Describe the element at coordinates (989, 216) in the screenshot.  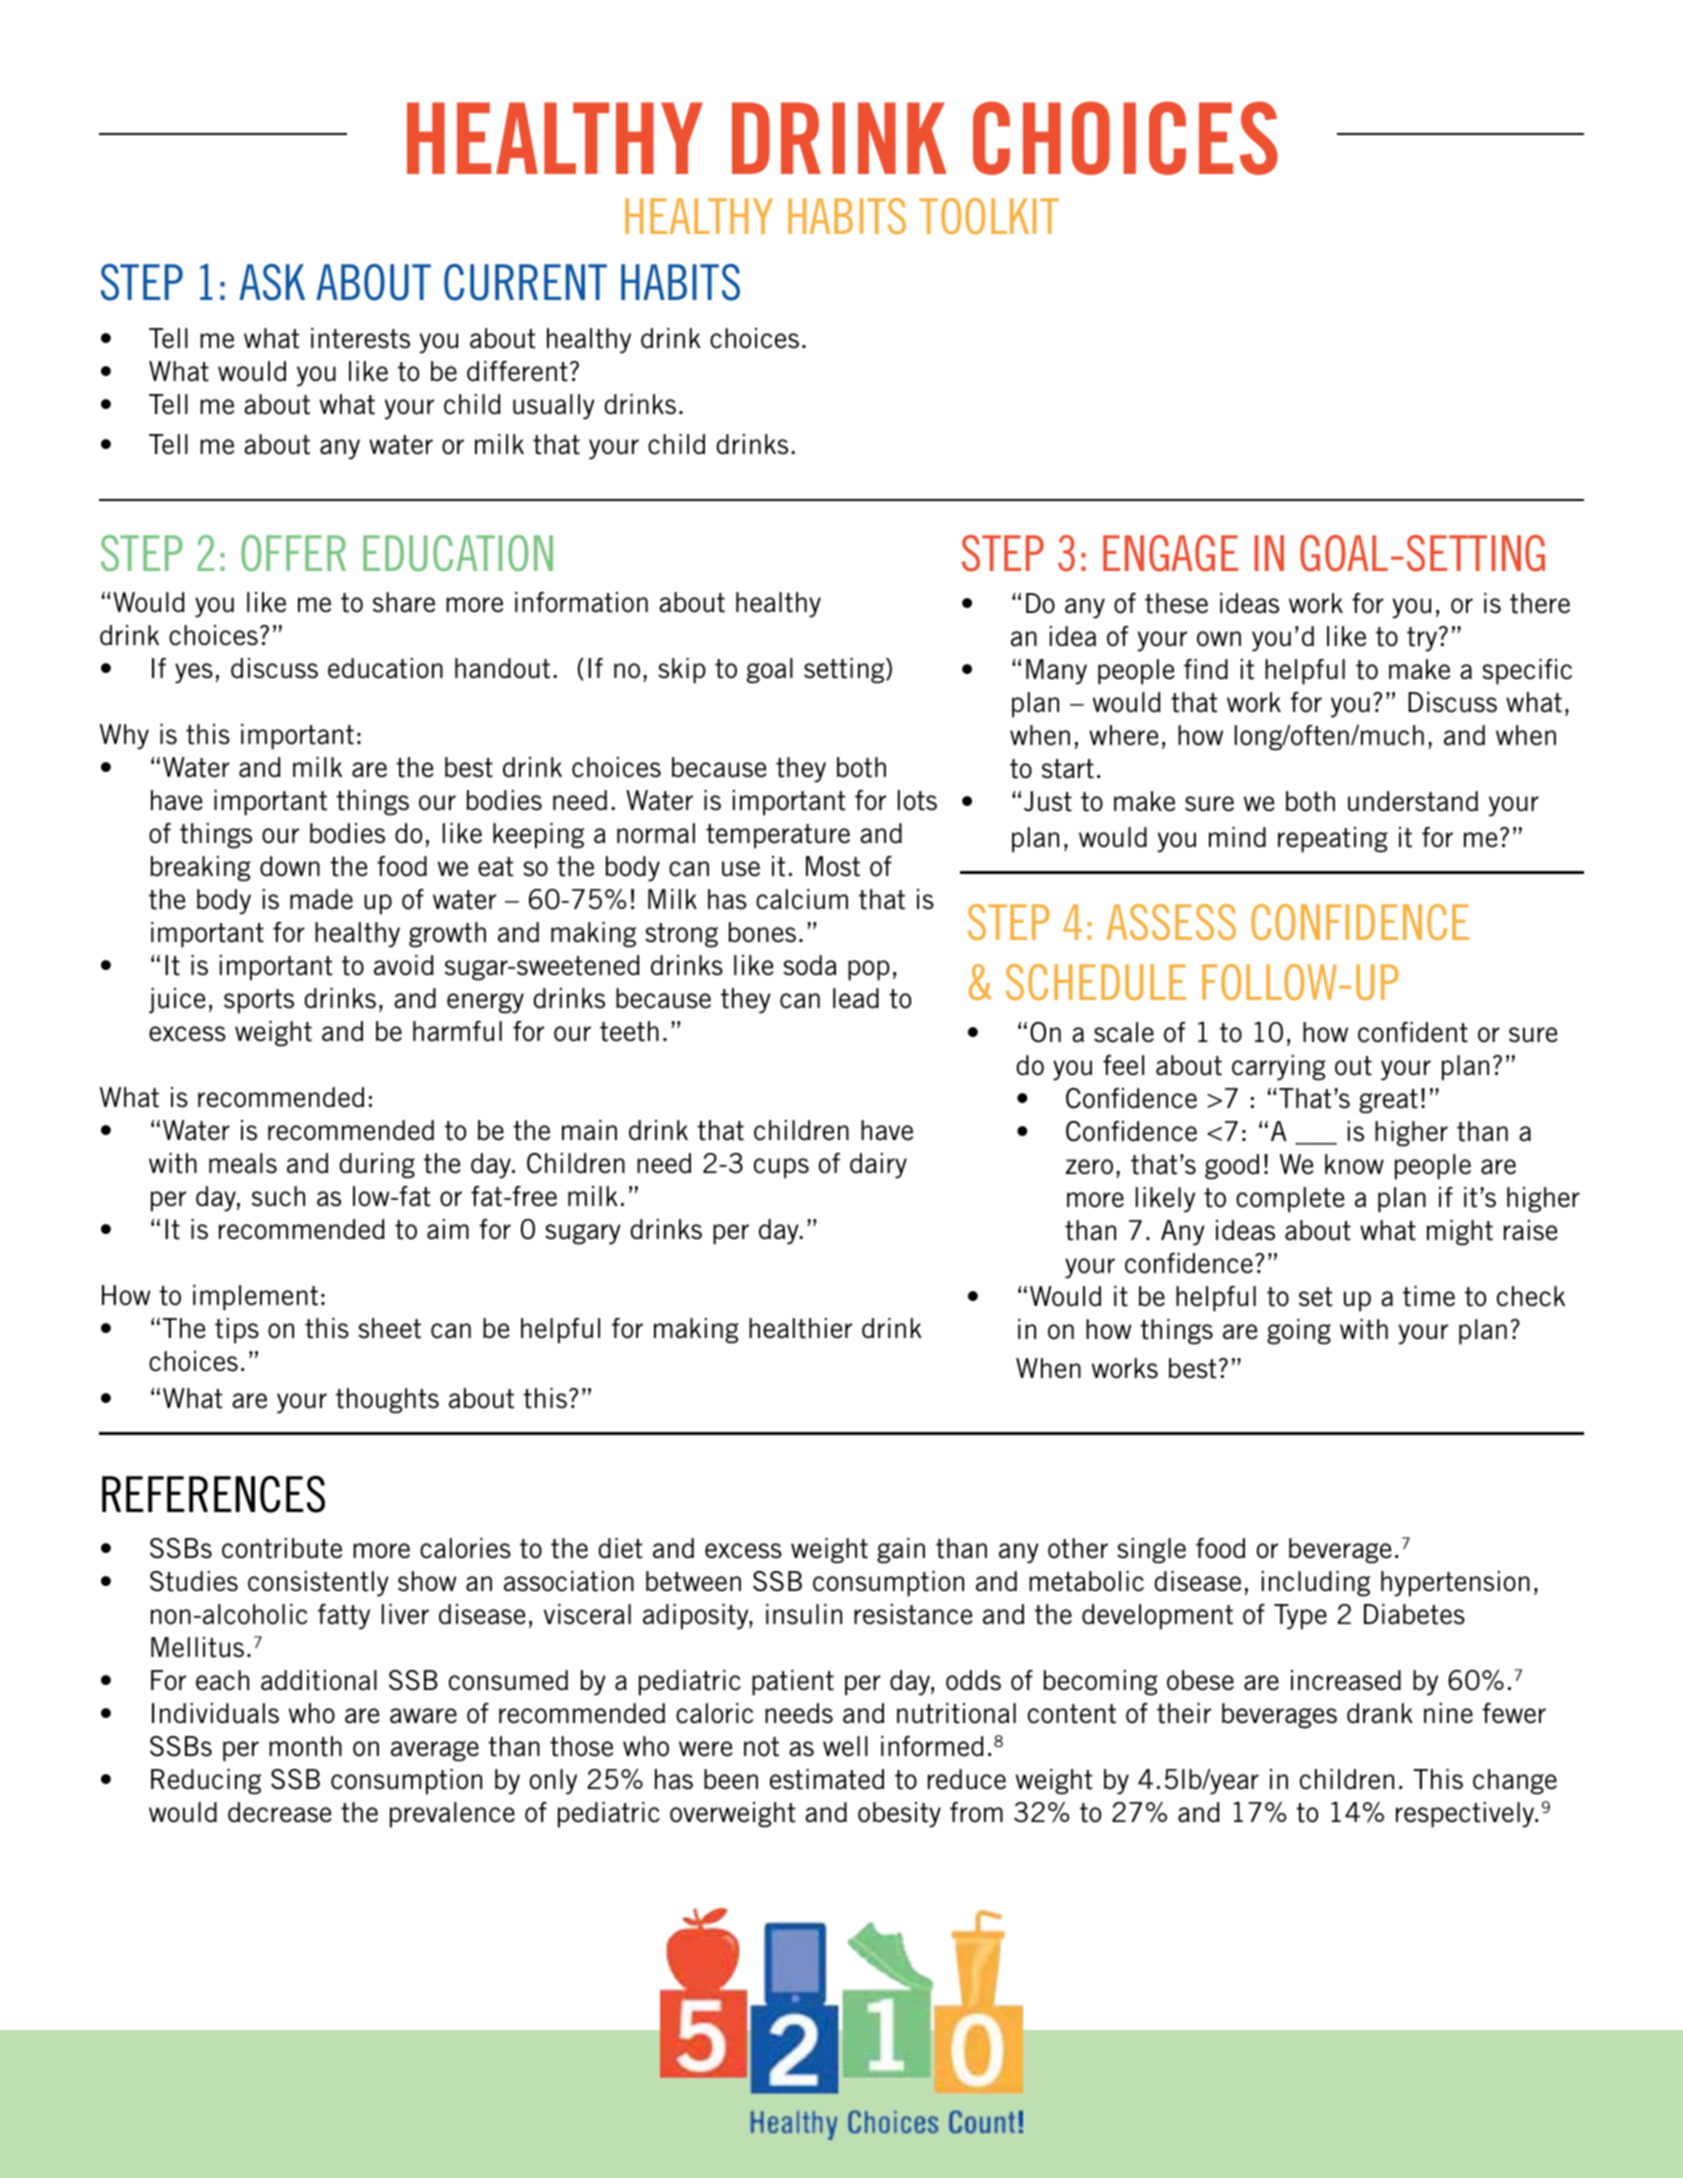
I see `TOOLKIT` at that location.
